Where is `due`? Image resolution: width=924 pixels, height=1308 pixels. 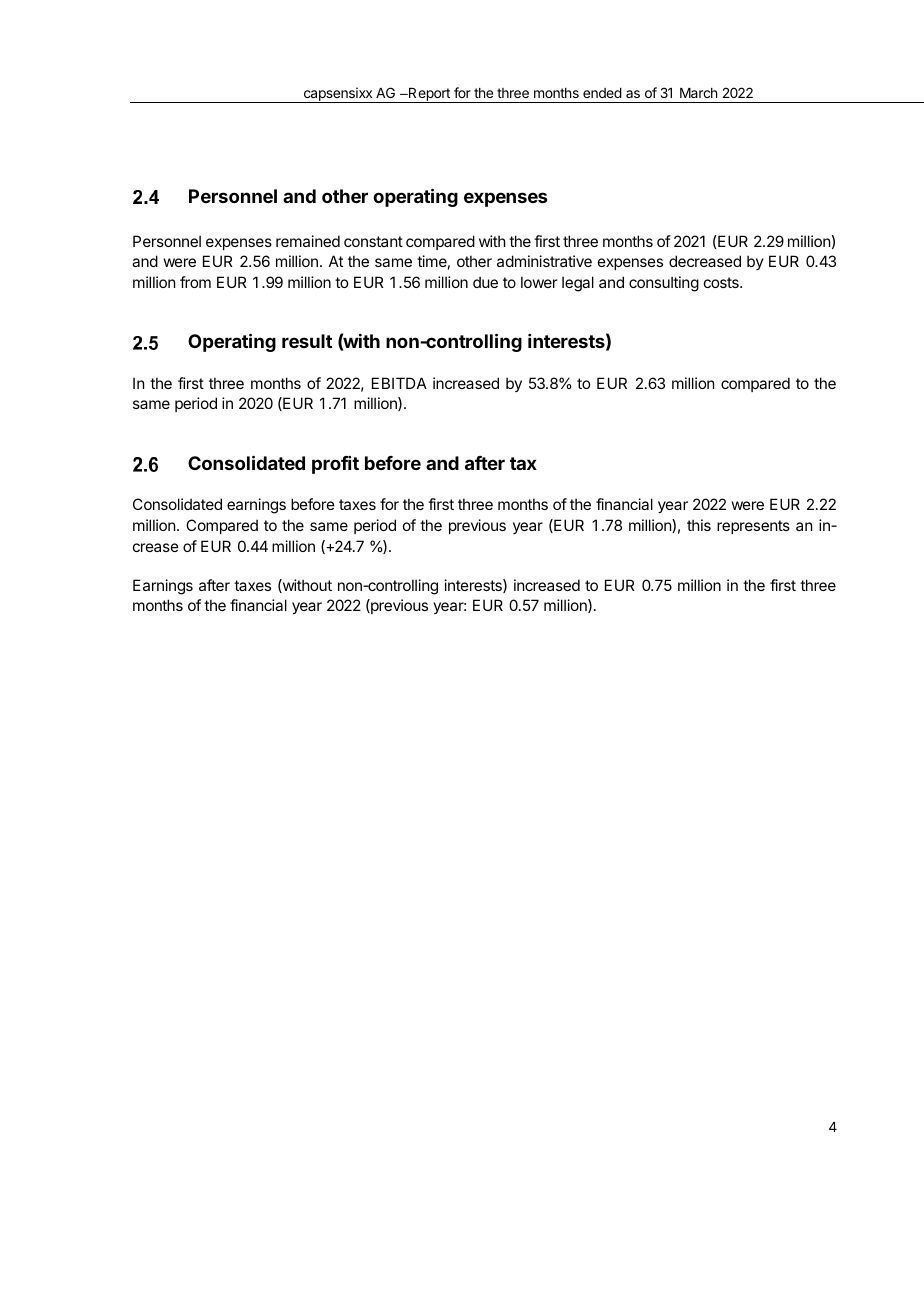 due is located at coordinates (485, 282).
